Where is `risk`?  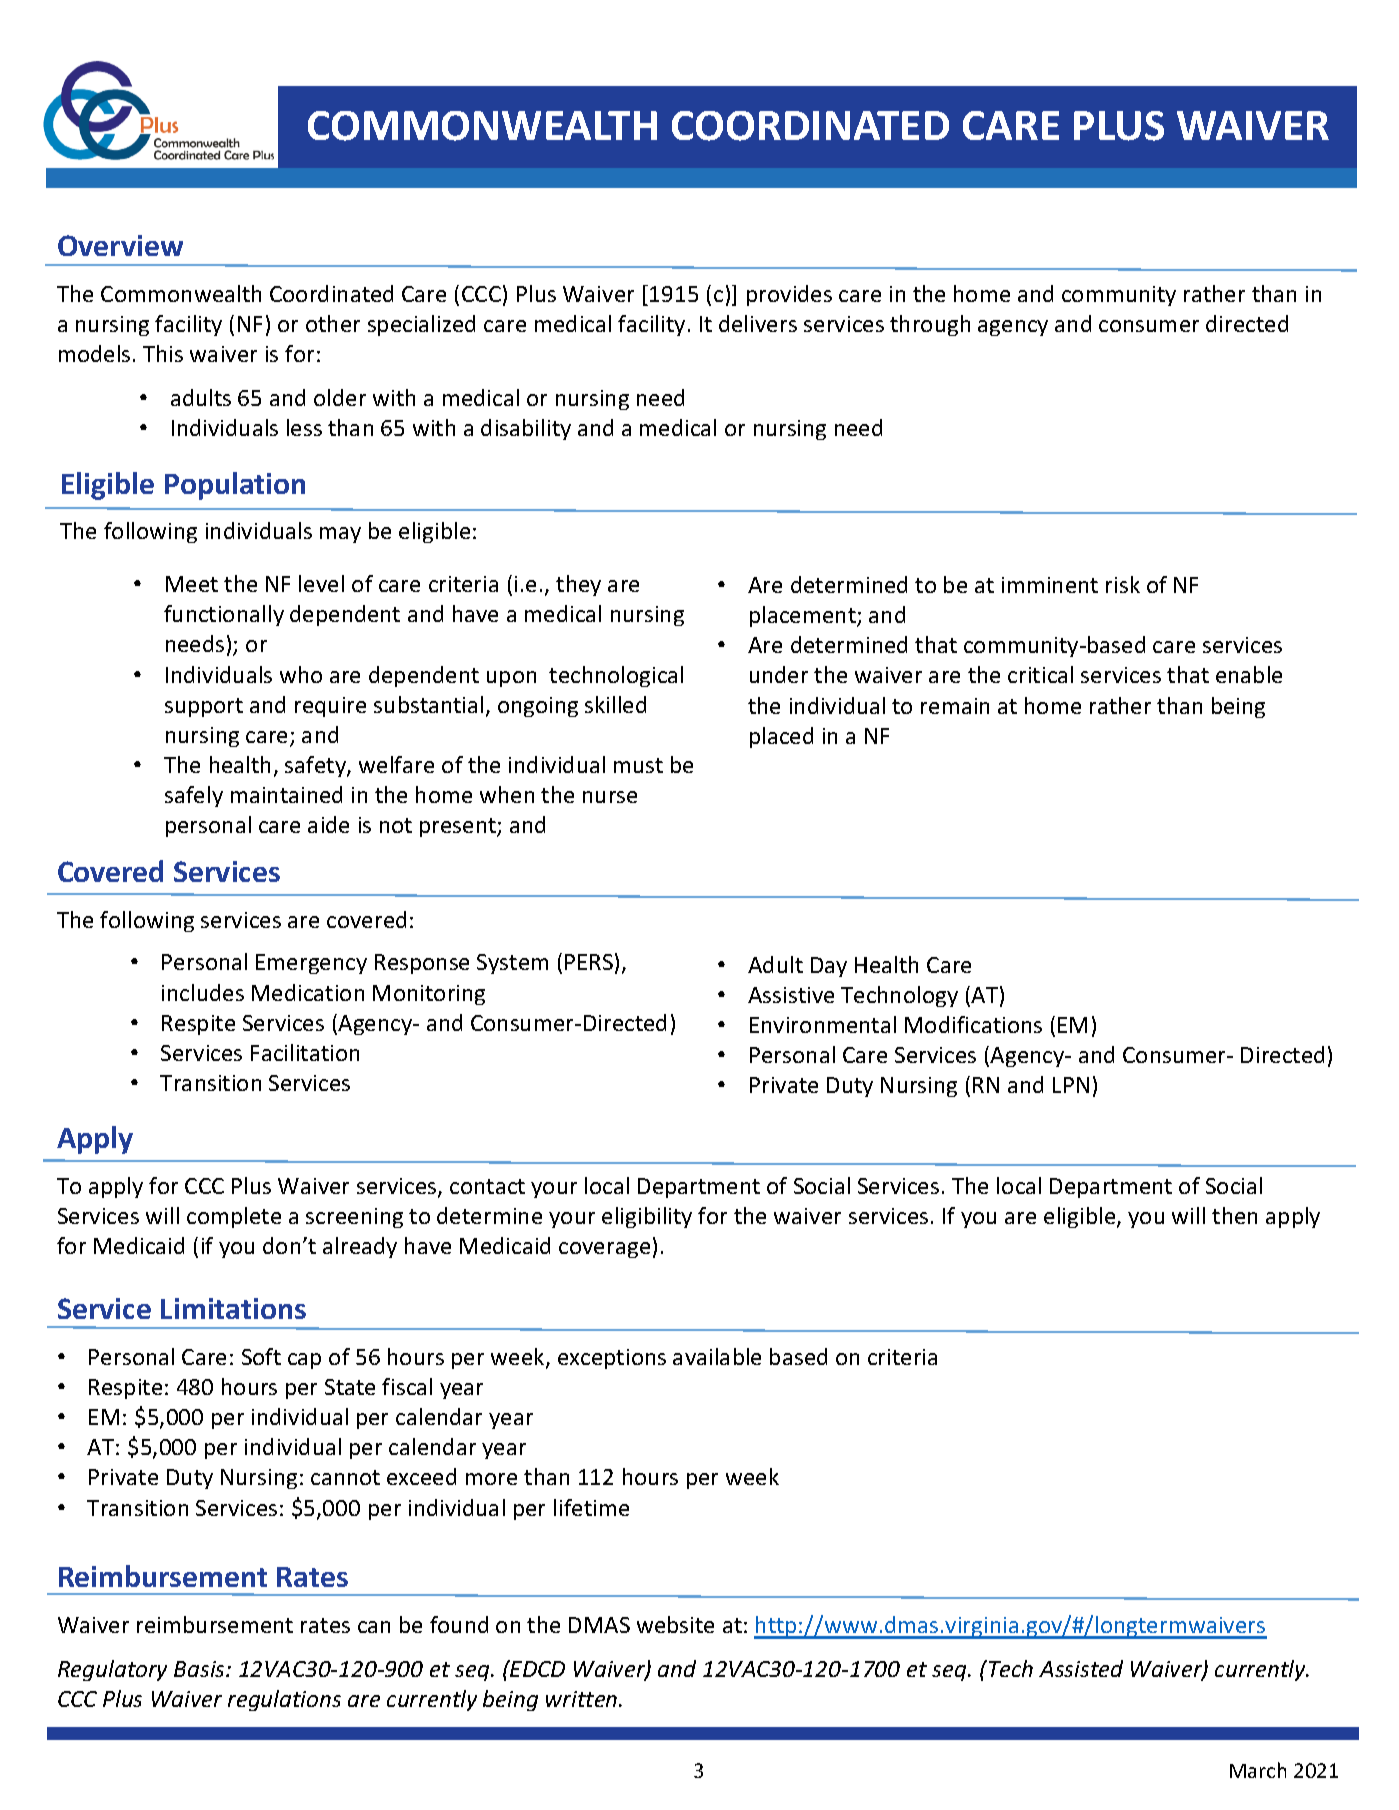
risk is located at coordinates (1123, 584).
